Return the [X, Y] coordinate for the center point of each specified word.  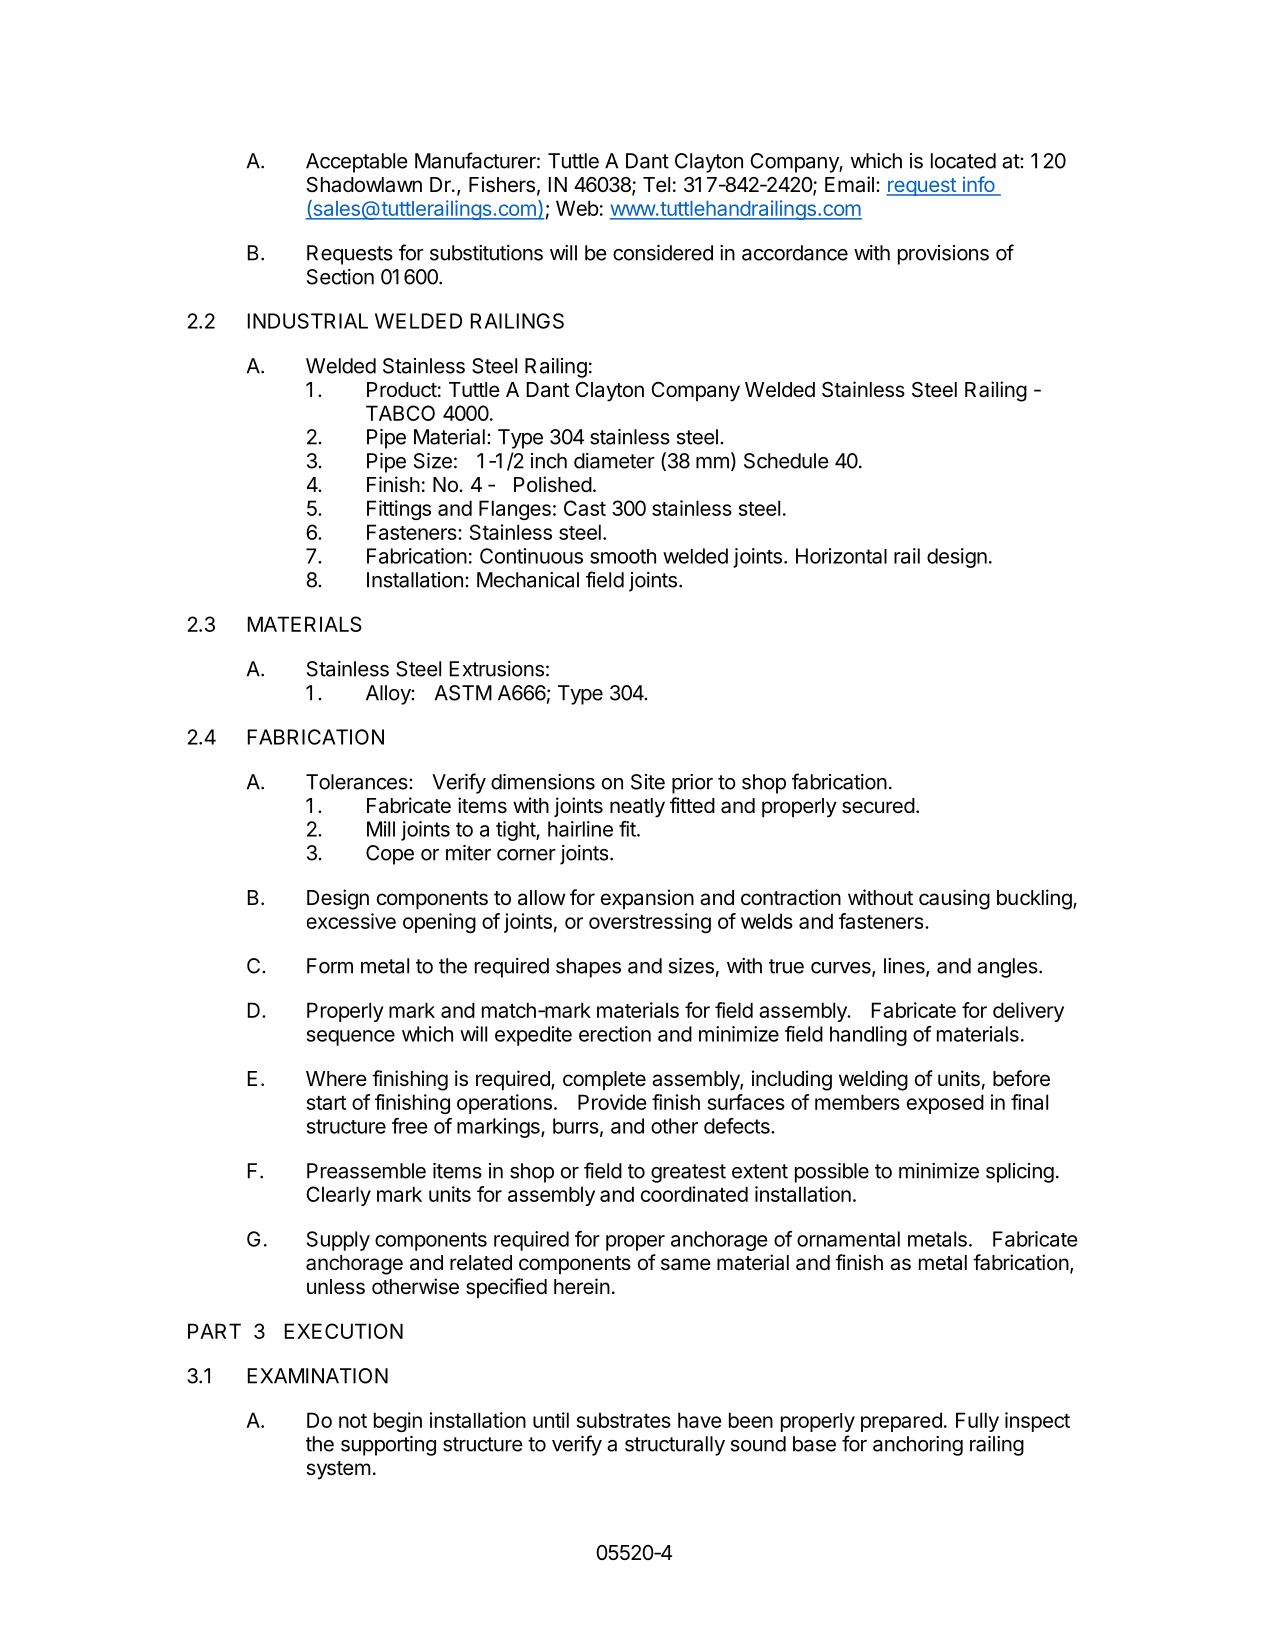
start [326, 1103]
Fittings [399, 510]
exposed [945, 1104]
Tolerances [358, 782]
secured [878, 806]
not [353, 1421]
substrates [623, 1420]
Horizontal [841, 556]
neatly [637, 808]
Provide [612, 1102]
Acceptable [357, 163]
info [978, 185]
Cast [585, 508]
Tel [656, 185]
